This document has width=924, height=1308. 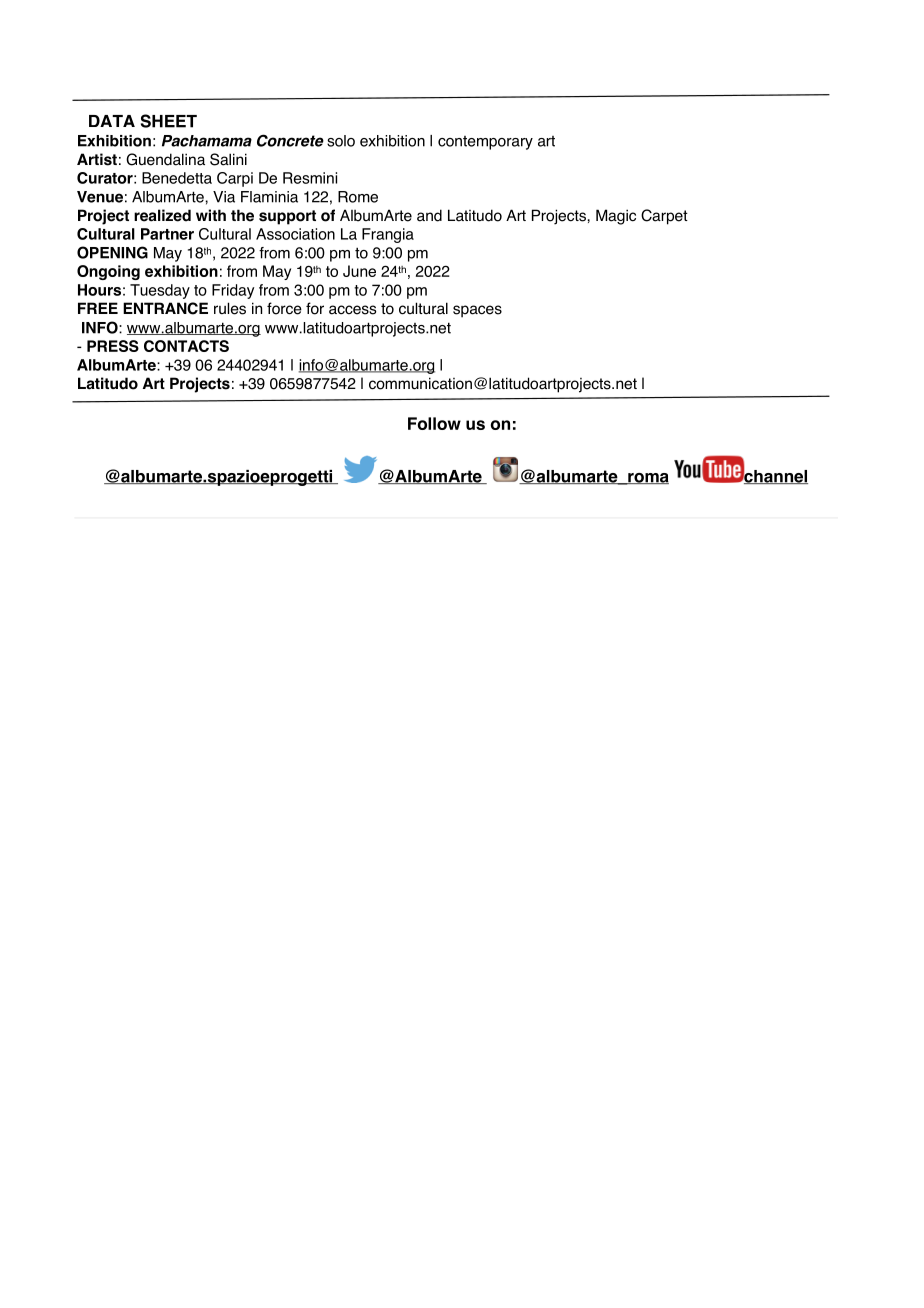 What do you see at coordinates (341, 141) in the document?
I see `solo` at bounding box center [341, 141].
